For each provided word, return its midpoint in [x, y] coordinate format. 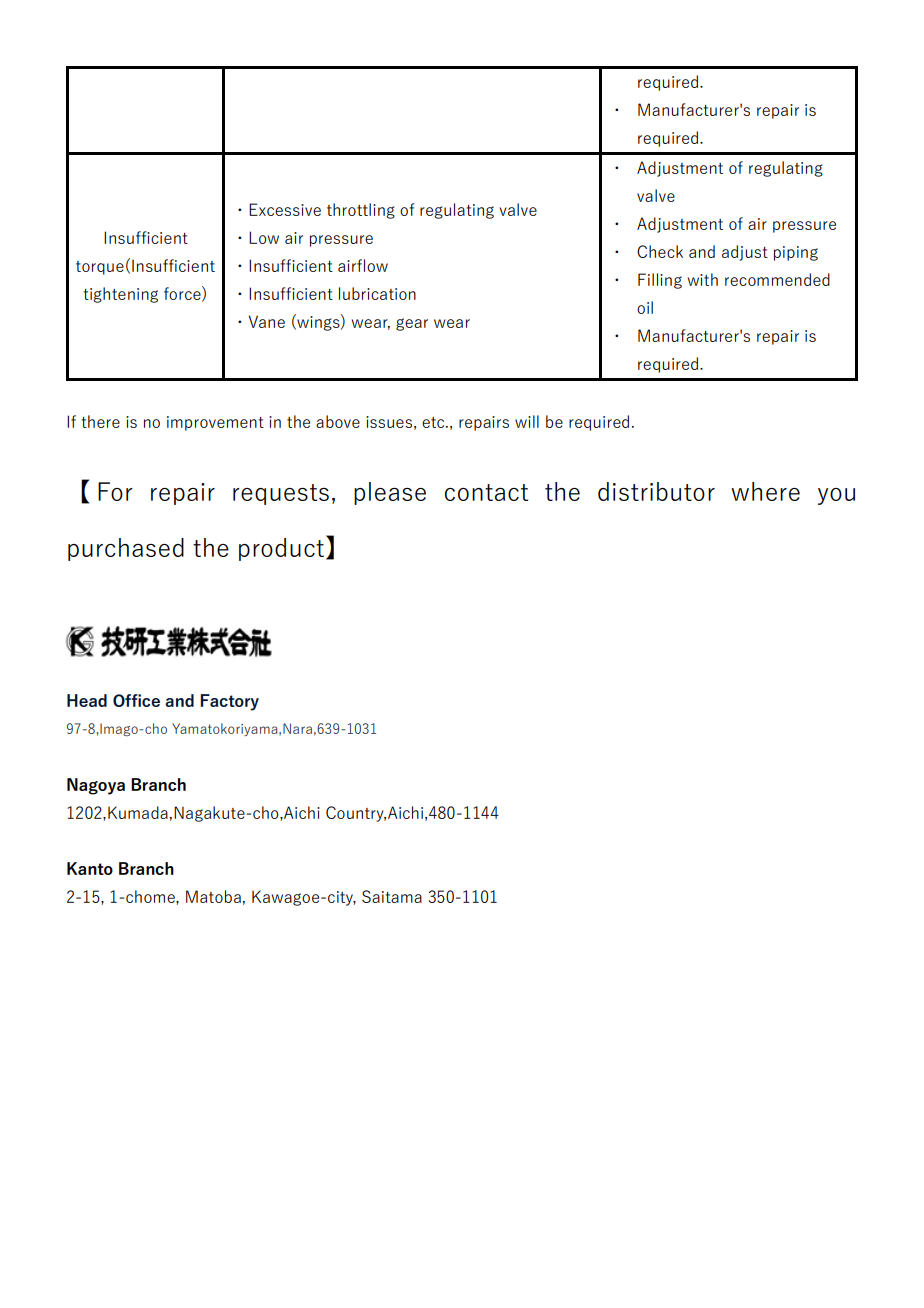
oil [645, 307]
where [765, 491]
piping [796, 253]
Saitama [392, 896]
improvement [215, 423]
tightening [120, 295]
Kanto [90, 868]
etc [434, 422]
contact [486, 492]
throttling [361, 211]
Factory [229, 702]
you [836, 496]
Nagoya [96, 786]
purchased [126, 549]
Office [136, 700]
